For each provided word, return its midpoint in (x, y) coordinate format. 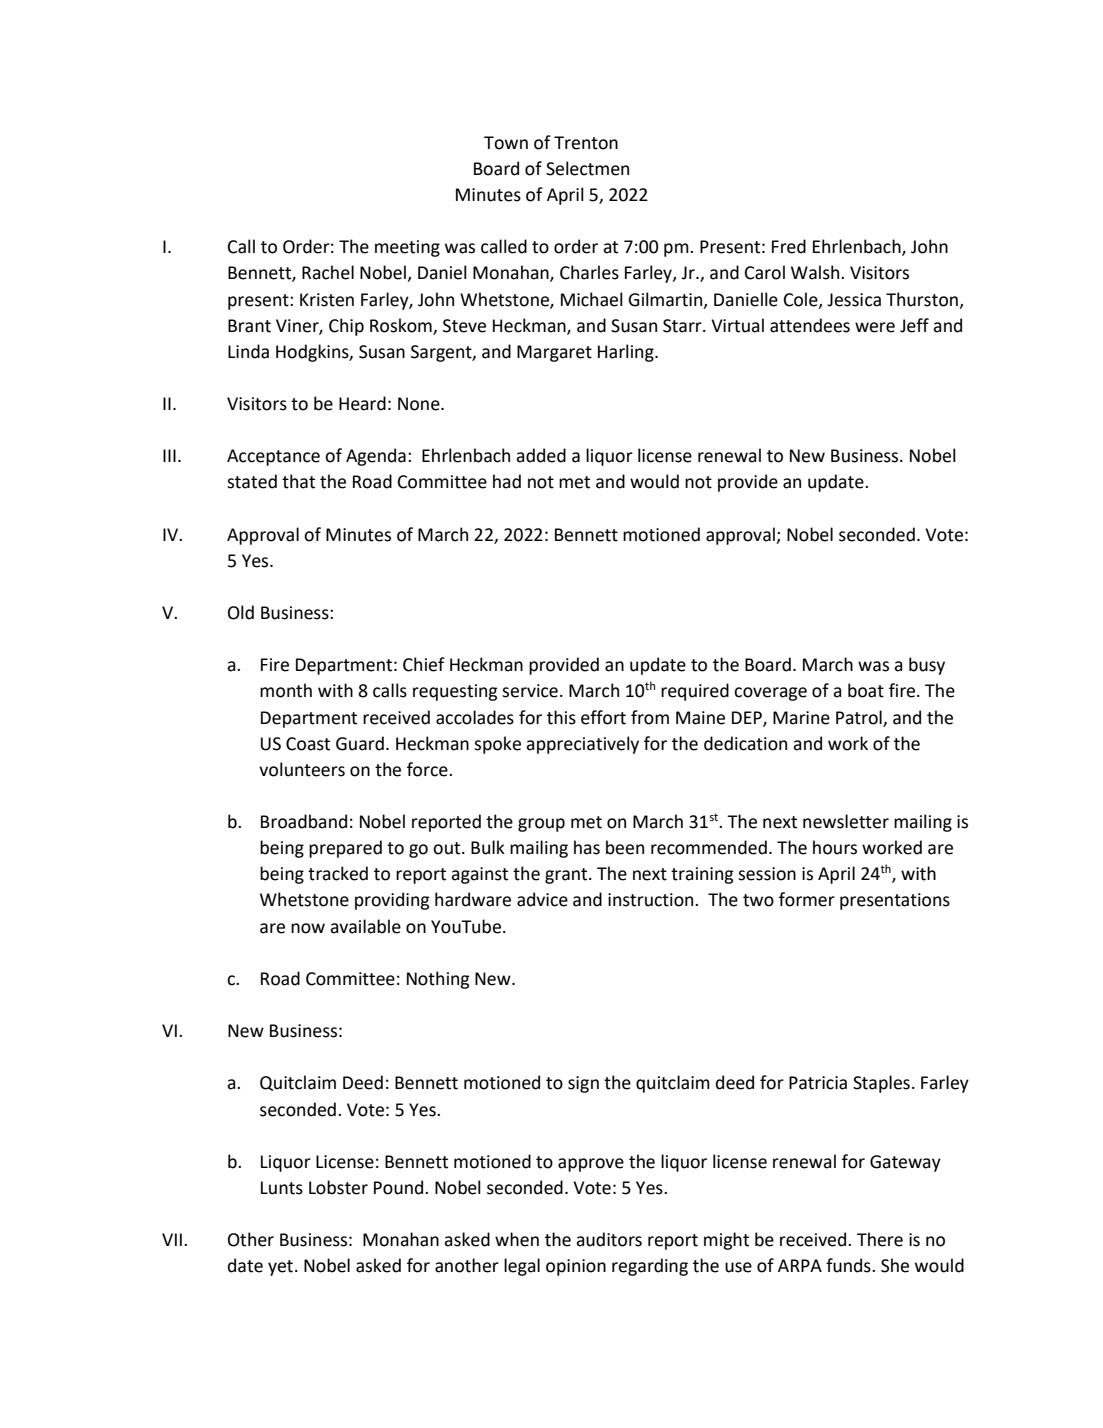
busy (927, 666)
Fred (789, 246)
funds (849, 1265)
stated (252, 481)
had (507, 481)
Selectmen (587, 168)
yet (280, 1268)
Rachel (328, 272)
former (807, 899)
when (517, 1239)
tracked (338, 873)
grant (567, 876)
